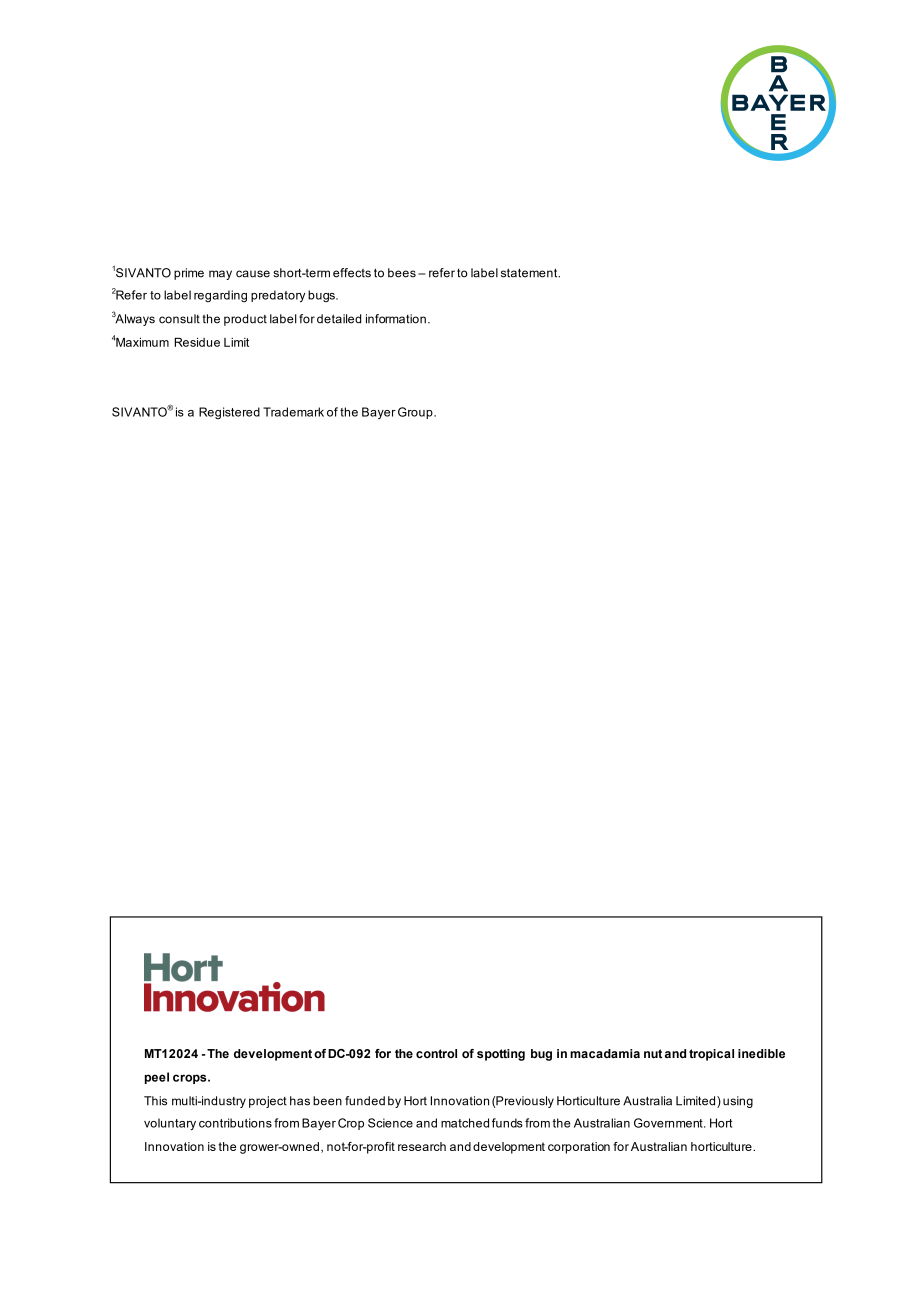  I want to click on Trademark, so click(293, 412).
